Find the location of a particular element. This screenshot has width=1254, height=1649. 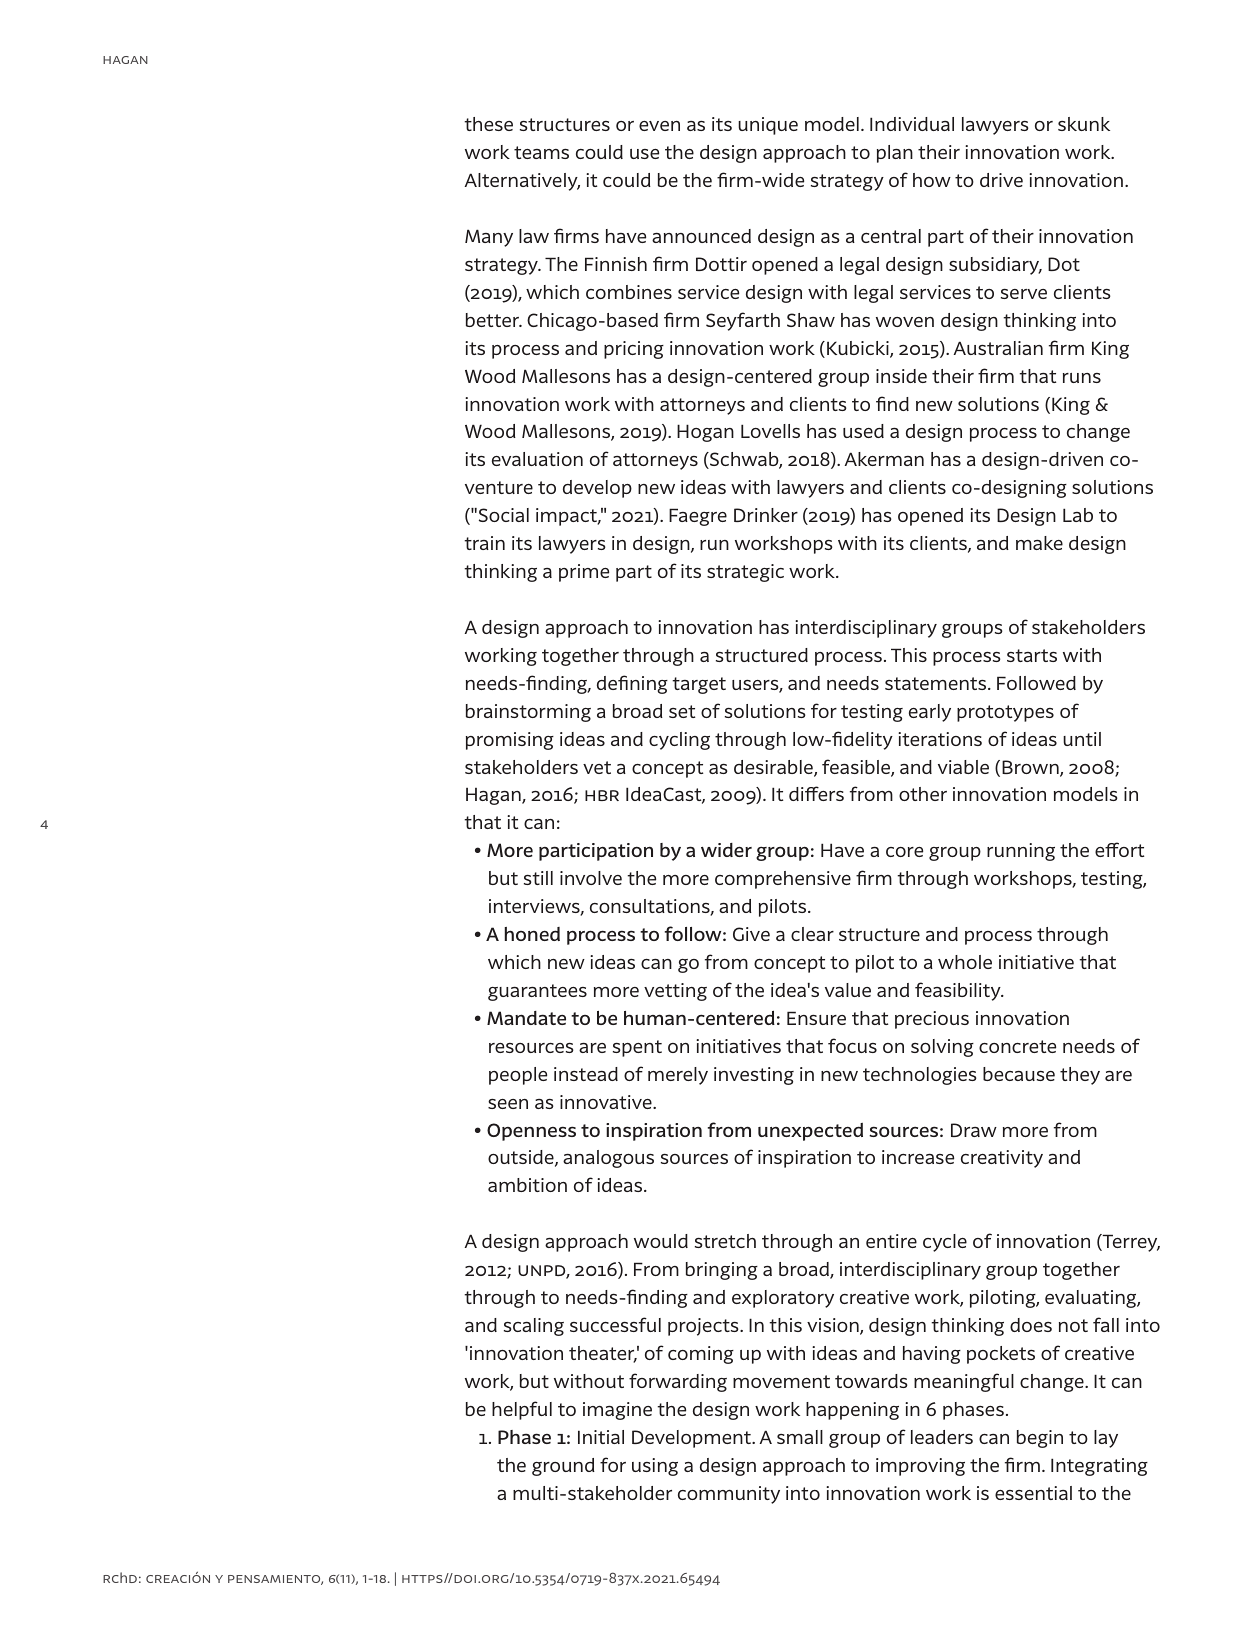

desirable is located at coordinates (774, 768).
